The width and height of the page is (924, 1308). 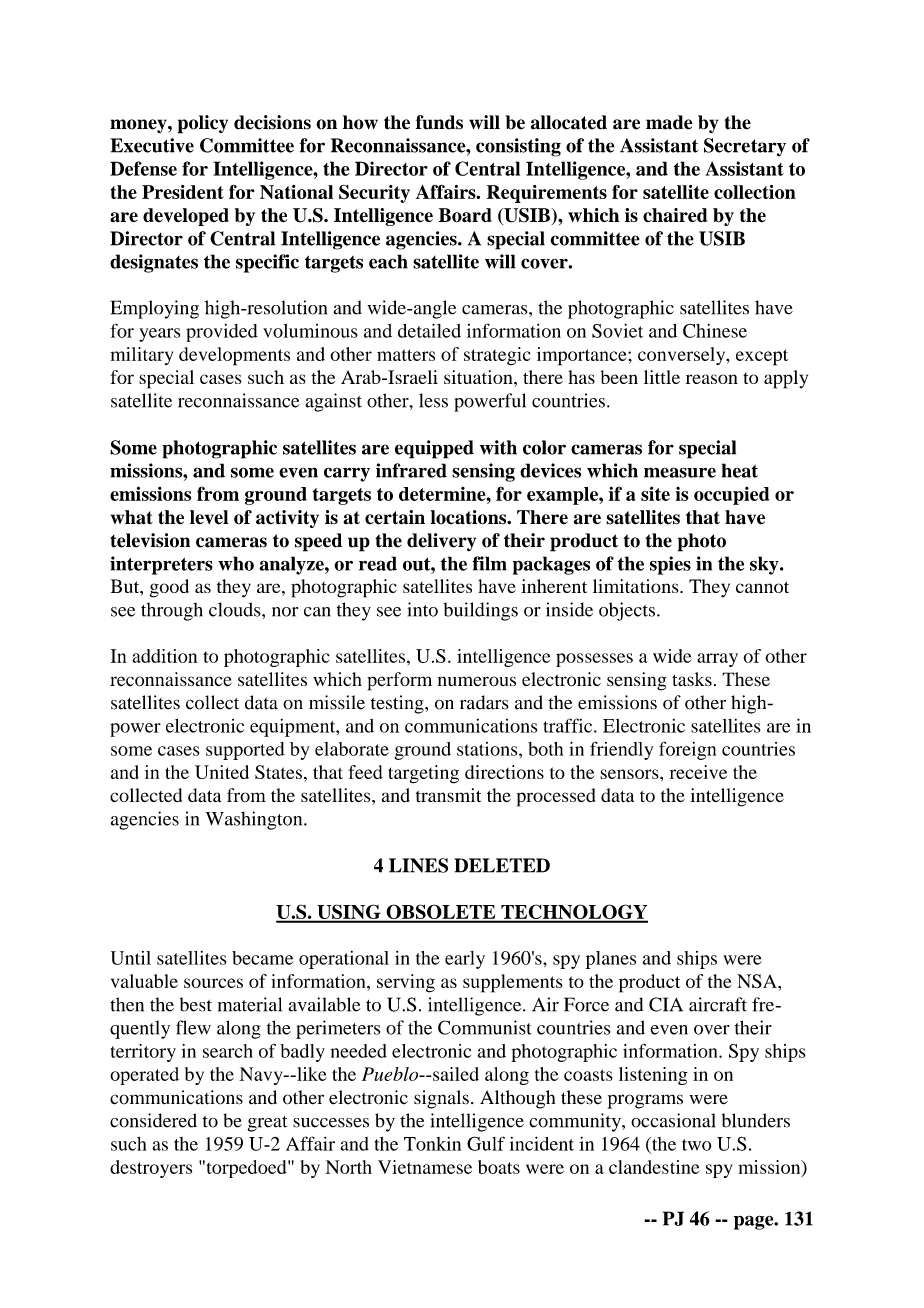 I want to click on funds, so click(x=439, y=122).
